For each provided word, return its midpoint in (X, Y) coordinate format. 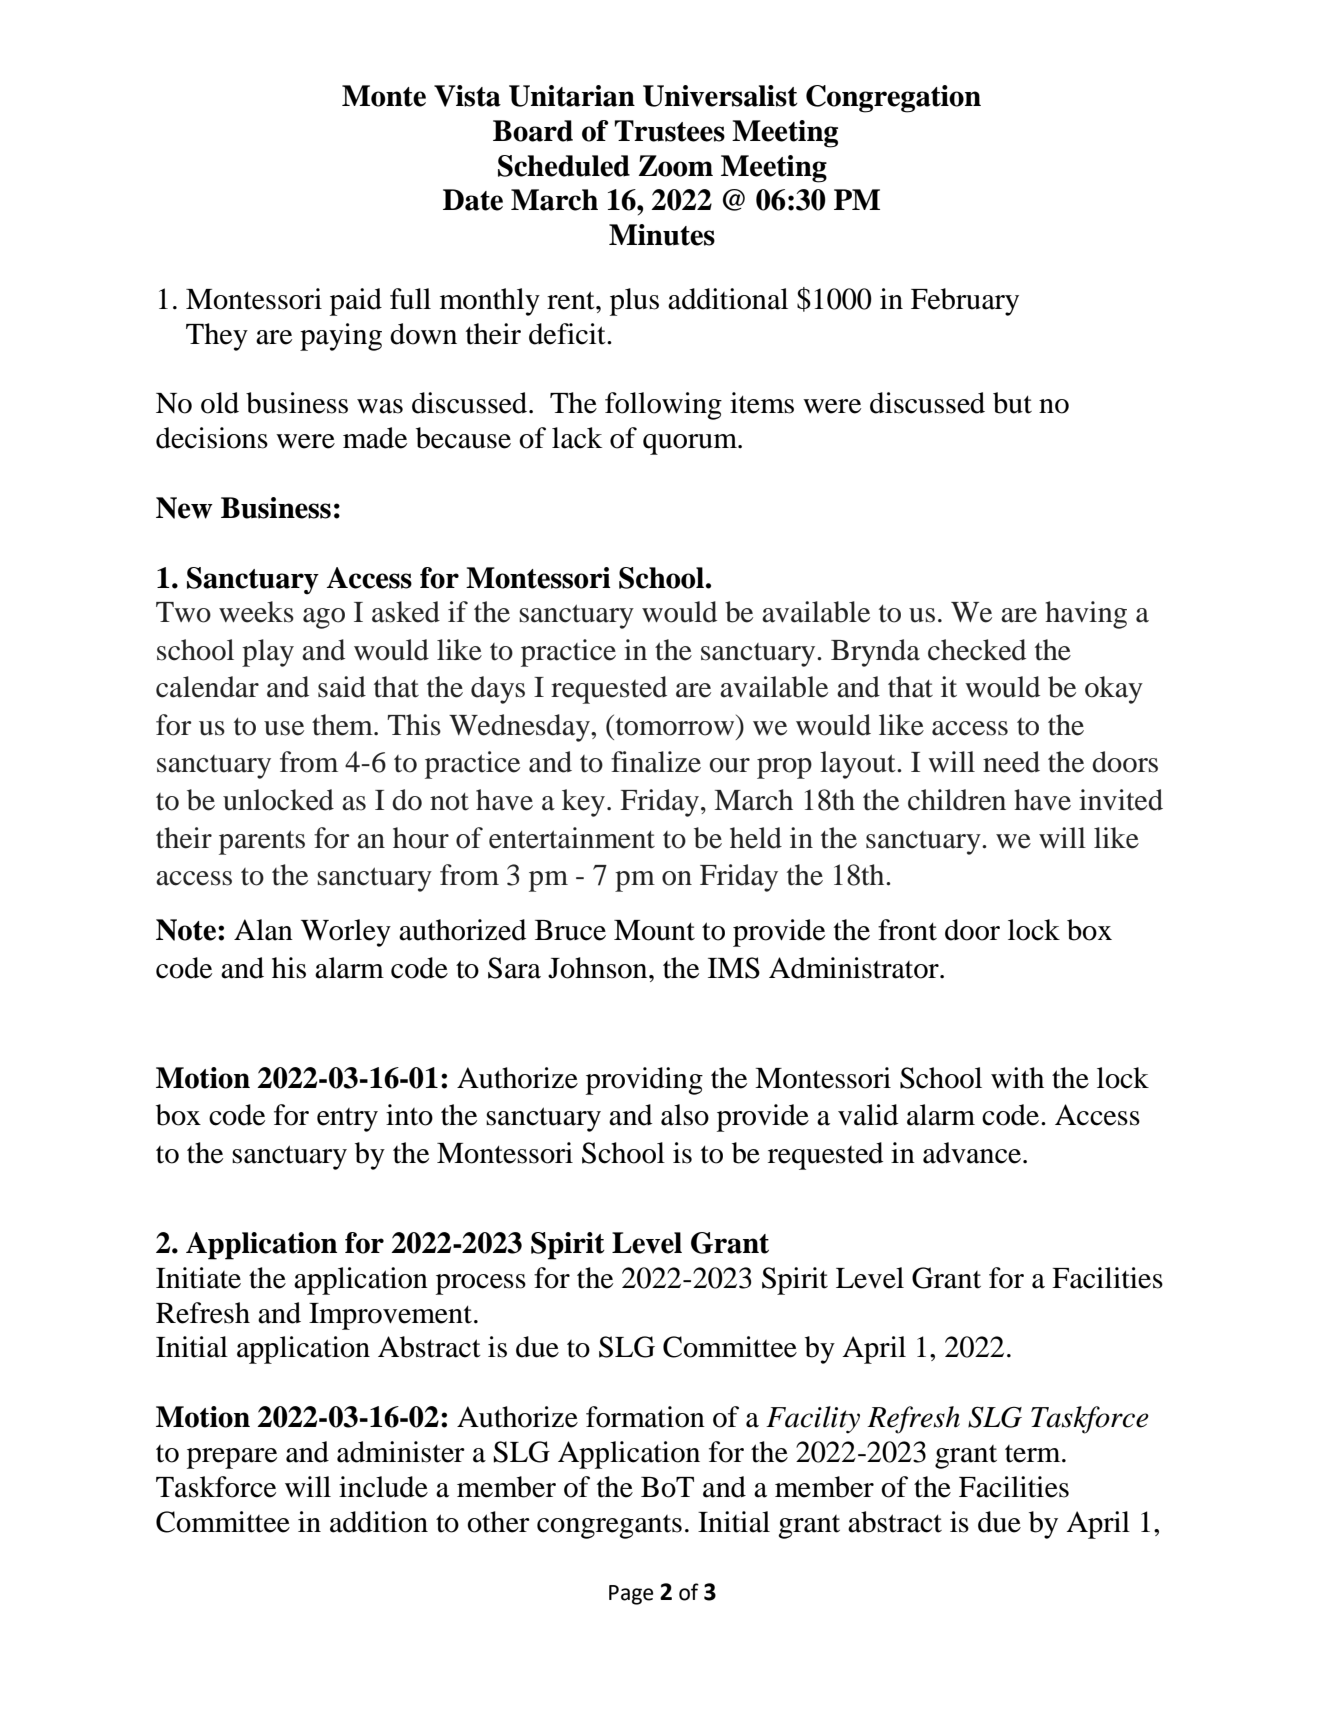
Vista (467, 96)
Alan (263, 930)
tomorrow (675, 725)
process (481, 1284)
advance (972, 1153)
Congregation (893, 99)
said (342, 687)
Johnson (599, 968)
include (383, 1487)
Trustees (670, 131)
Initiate (198, 1278)
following (663, 406)
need (1011, 762)
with (1017, 1078)
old (220, 403)
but (1012, 403)
